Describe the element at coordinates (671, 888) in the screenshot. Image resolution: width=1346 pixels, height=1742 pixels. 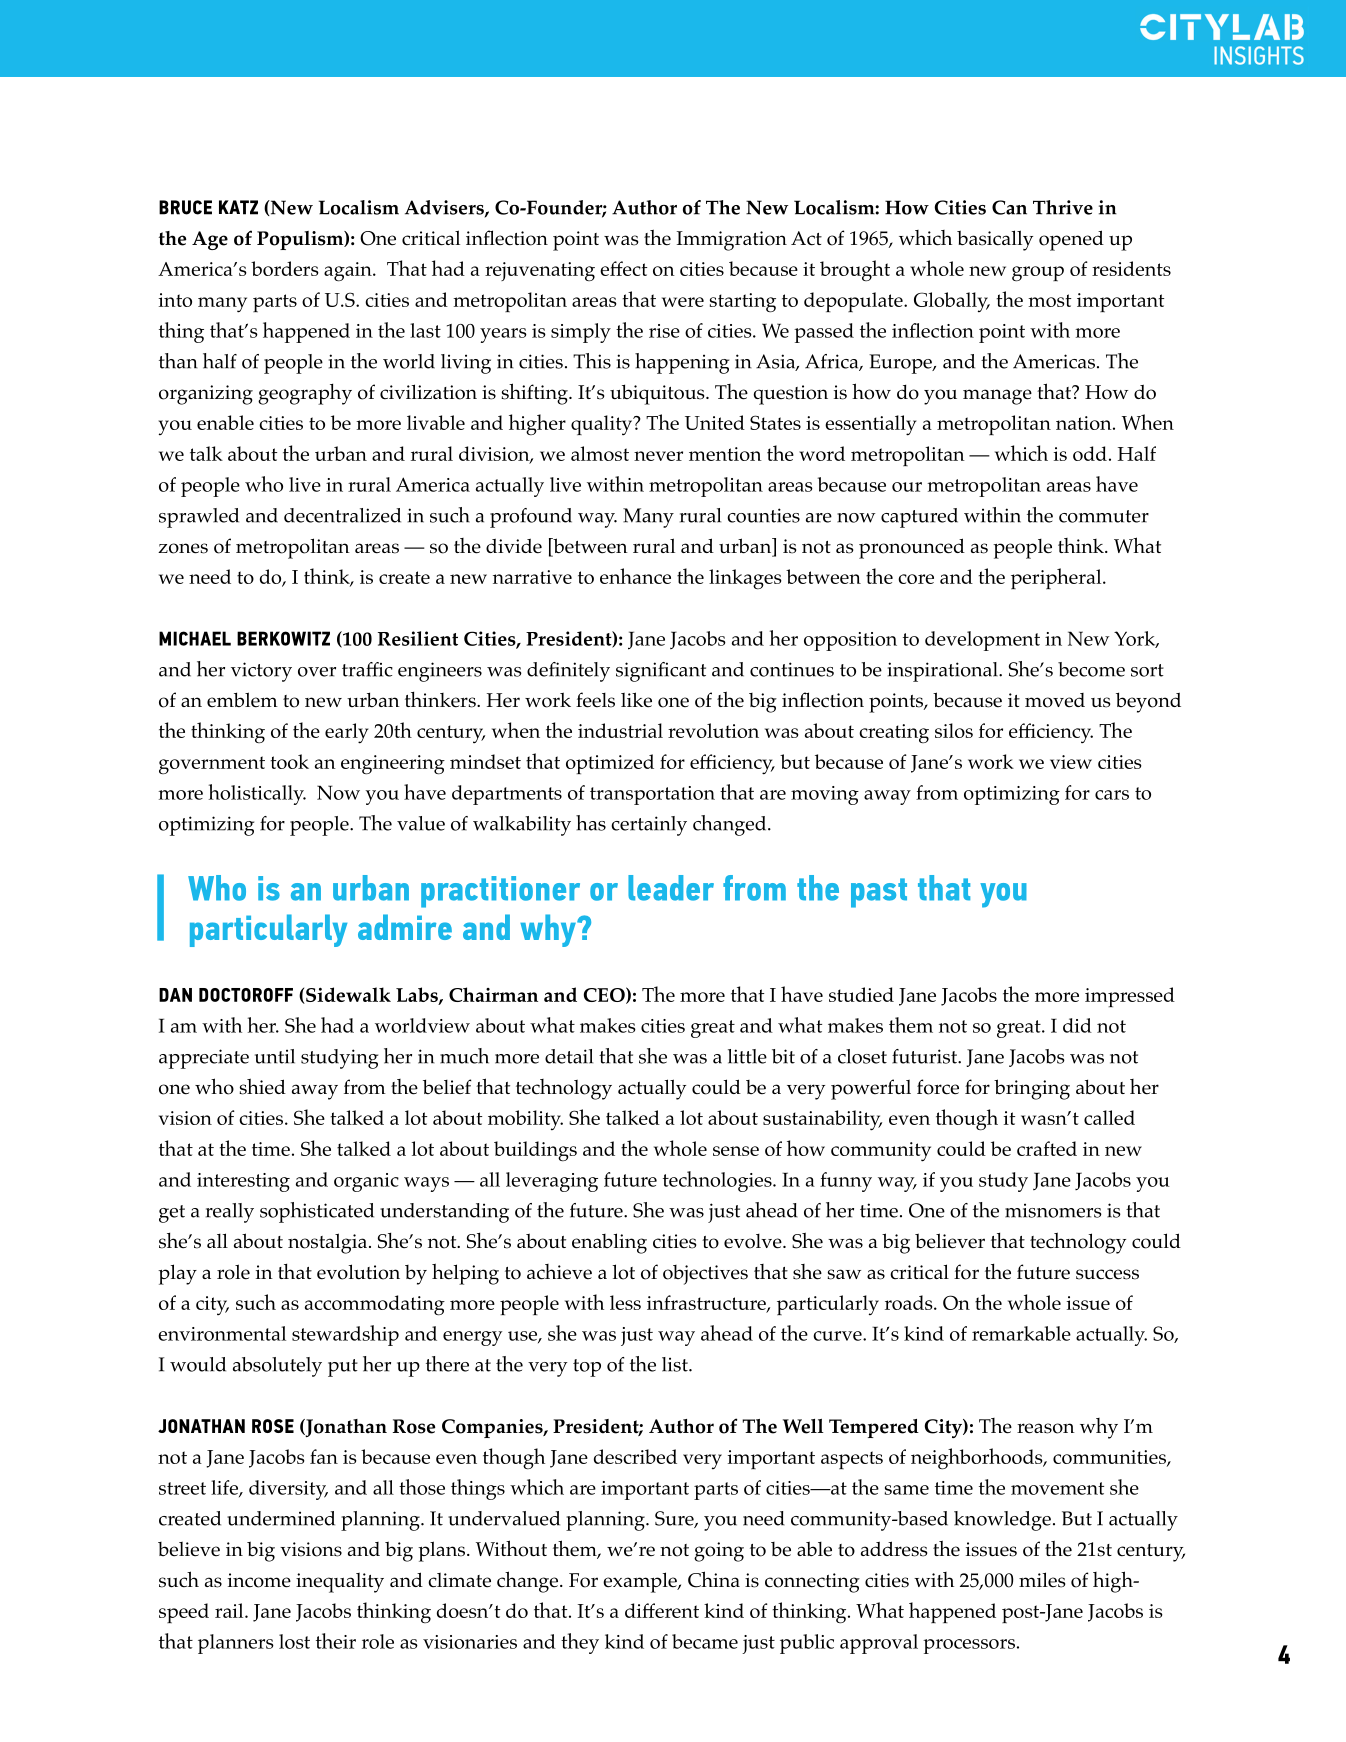
I see `leader` at that location.
